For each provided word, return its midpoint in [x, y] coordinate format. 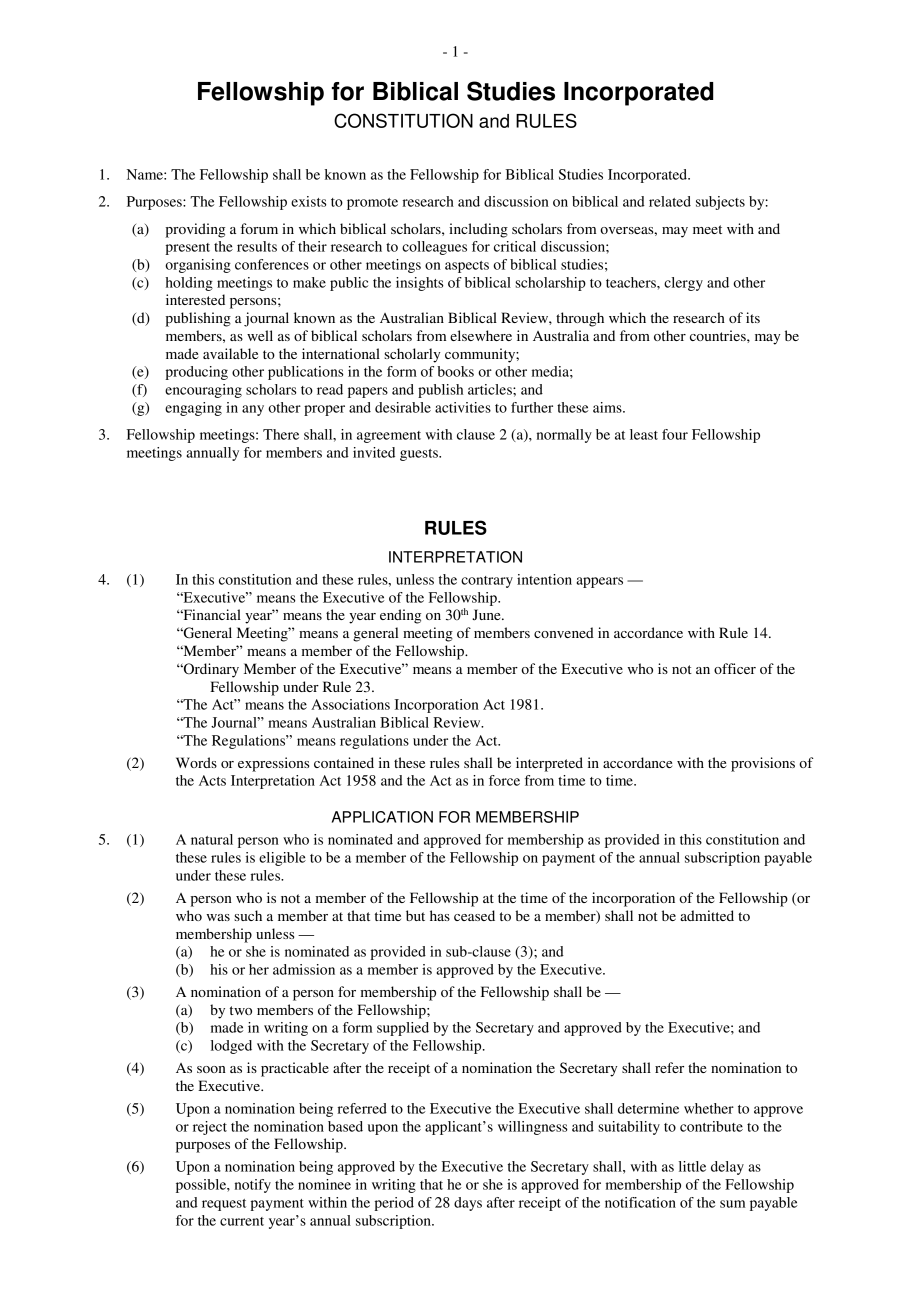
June [487, 615]
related [670, 201]
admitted [707, 915]
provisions [763, 764]
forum [259, 228]
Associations [350, 704]
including [478, 230]
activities [463, 407]
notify [253, 1186]
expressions [273, 764]
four [675, 434]
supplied [403, 1029]
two [241, 1010]
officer [735, 668]
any [253, 410]
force [504, 780]
